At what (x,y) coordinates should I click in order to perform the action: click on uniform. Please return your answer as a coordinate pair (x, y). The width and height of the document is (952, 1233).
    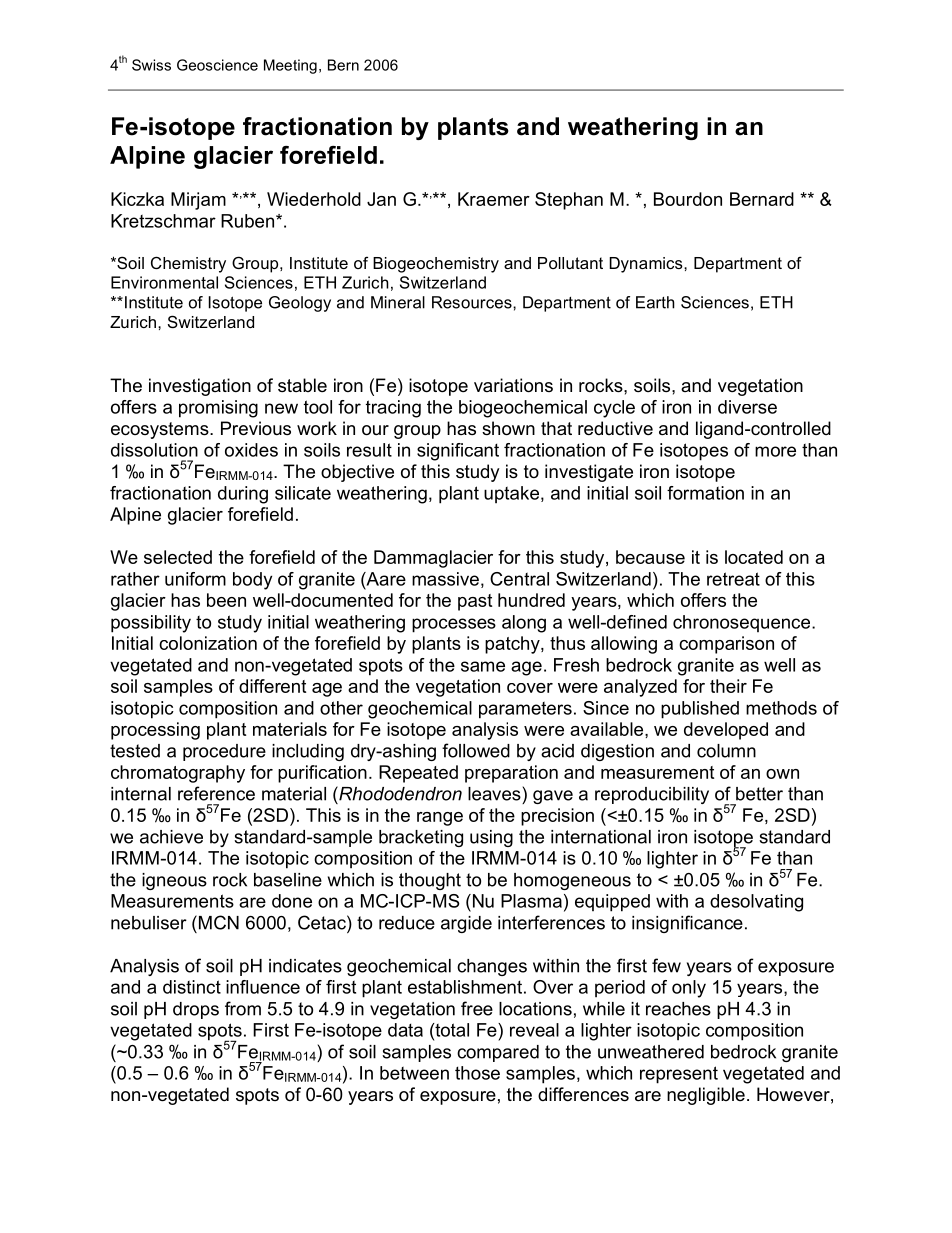
    Looking at the image, I should click on (195, 579).
